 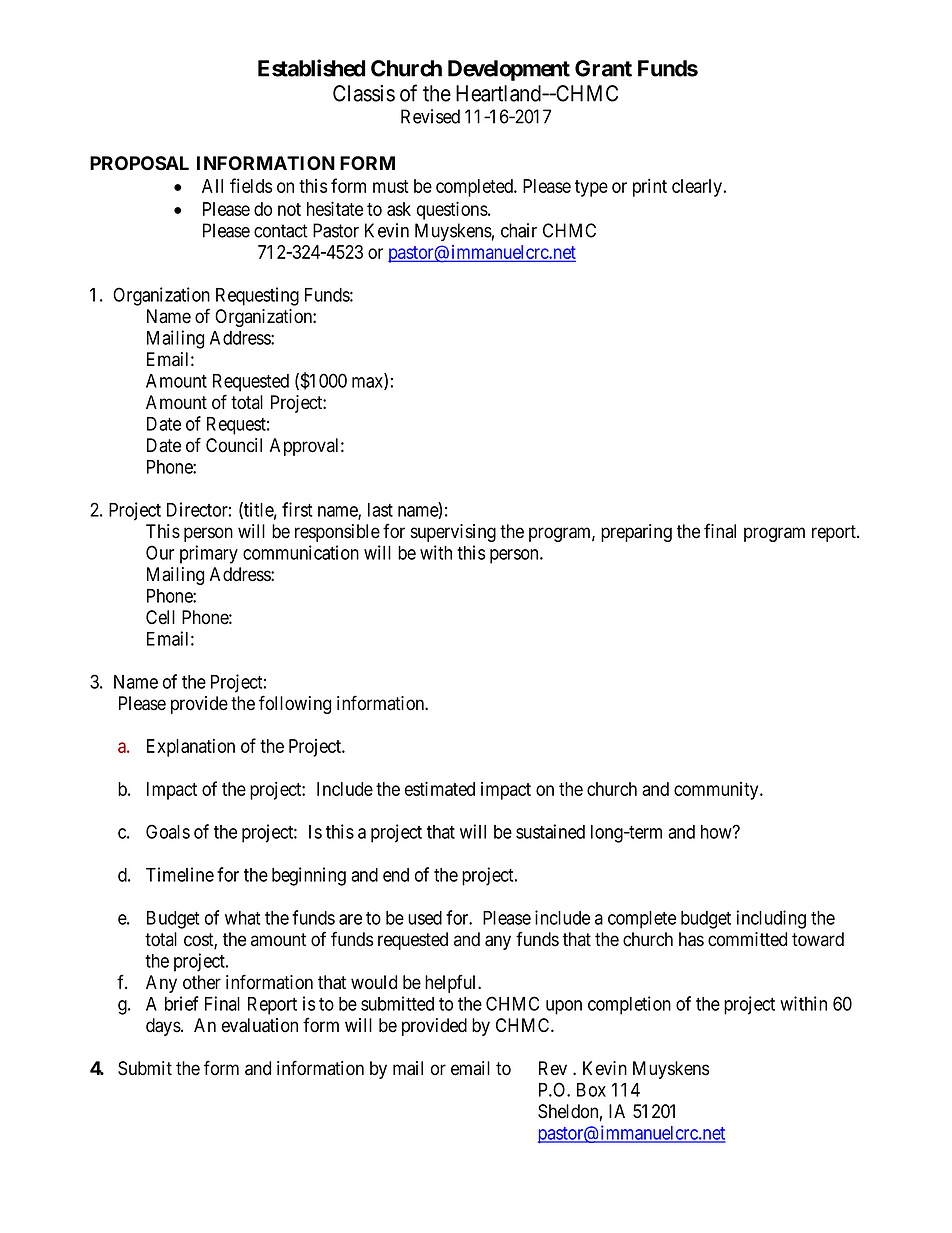 What do you see at coordinates (260, 1025) in the screenshot?
I see `evaluation` at bounding box center [260, 1025].
